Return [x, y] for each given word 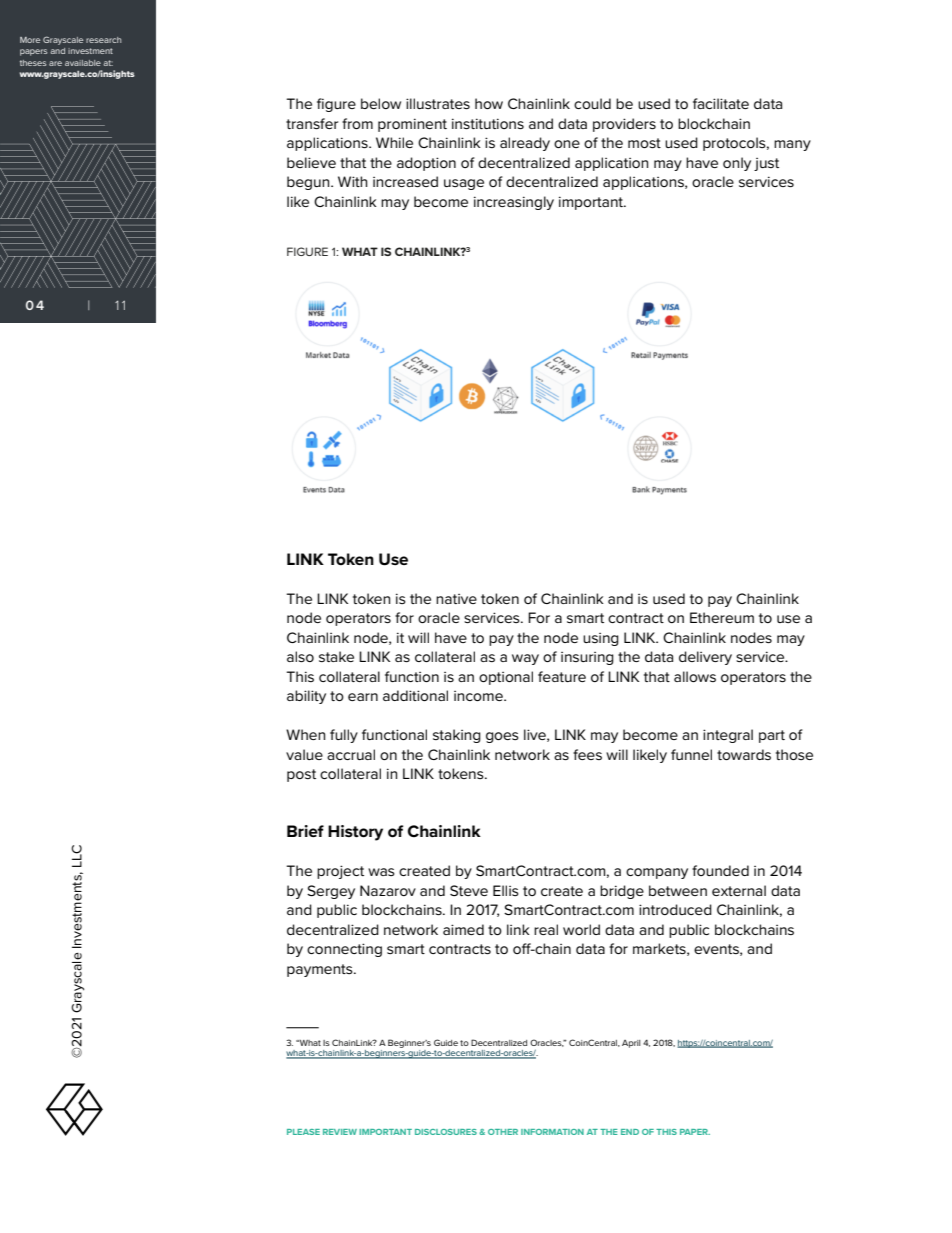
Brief [305, 831]
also [300, 656]
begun [309, 183]
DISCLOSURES [446, 1132]
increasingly [514, 203]
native [456, 599]
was [381, 872]
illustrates [438, 103]
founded [720, 870]
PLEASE [303, 1132]
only [737, 164]
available [83, 63]
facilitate [721, 103]
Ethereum [722, 617]
